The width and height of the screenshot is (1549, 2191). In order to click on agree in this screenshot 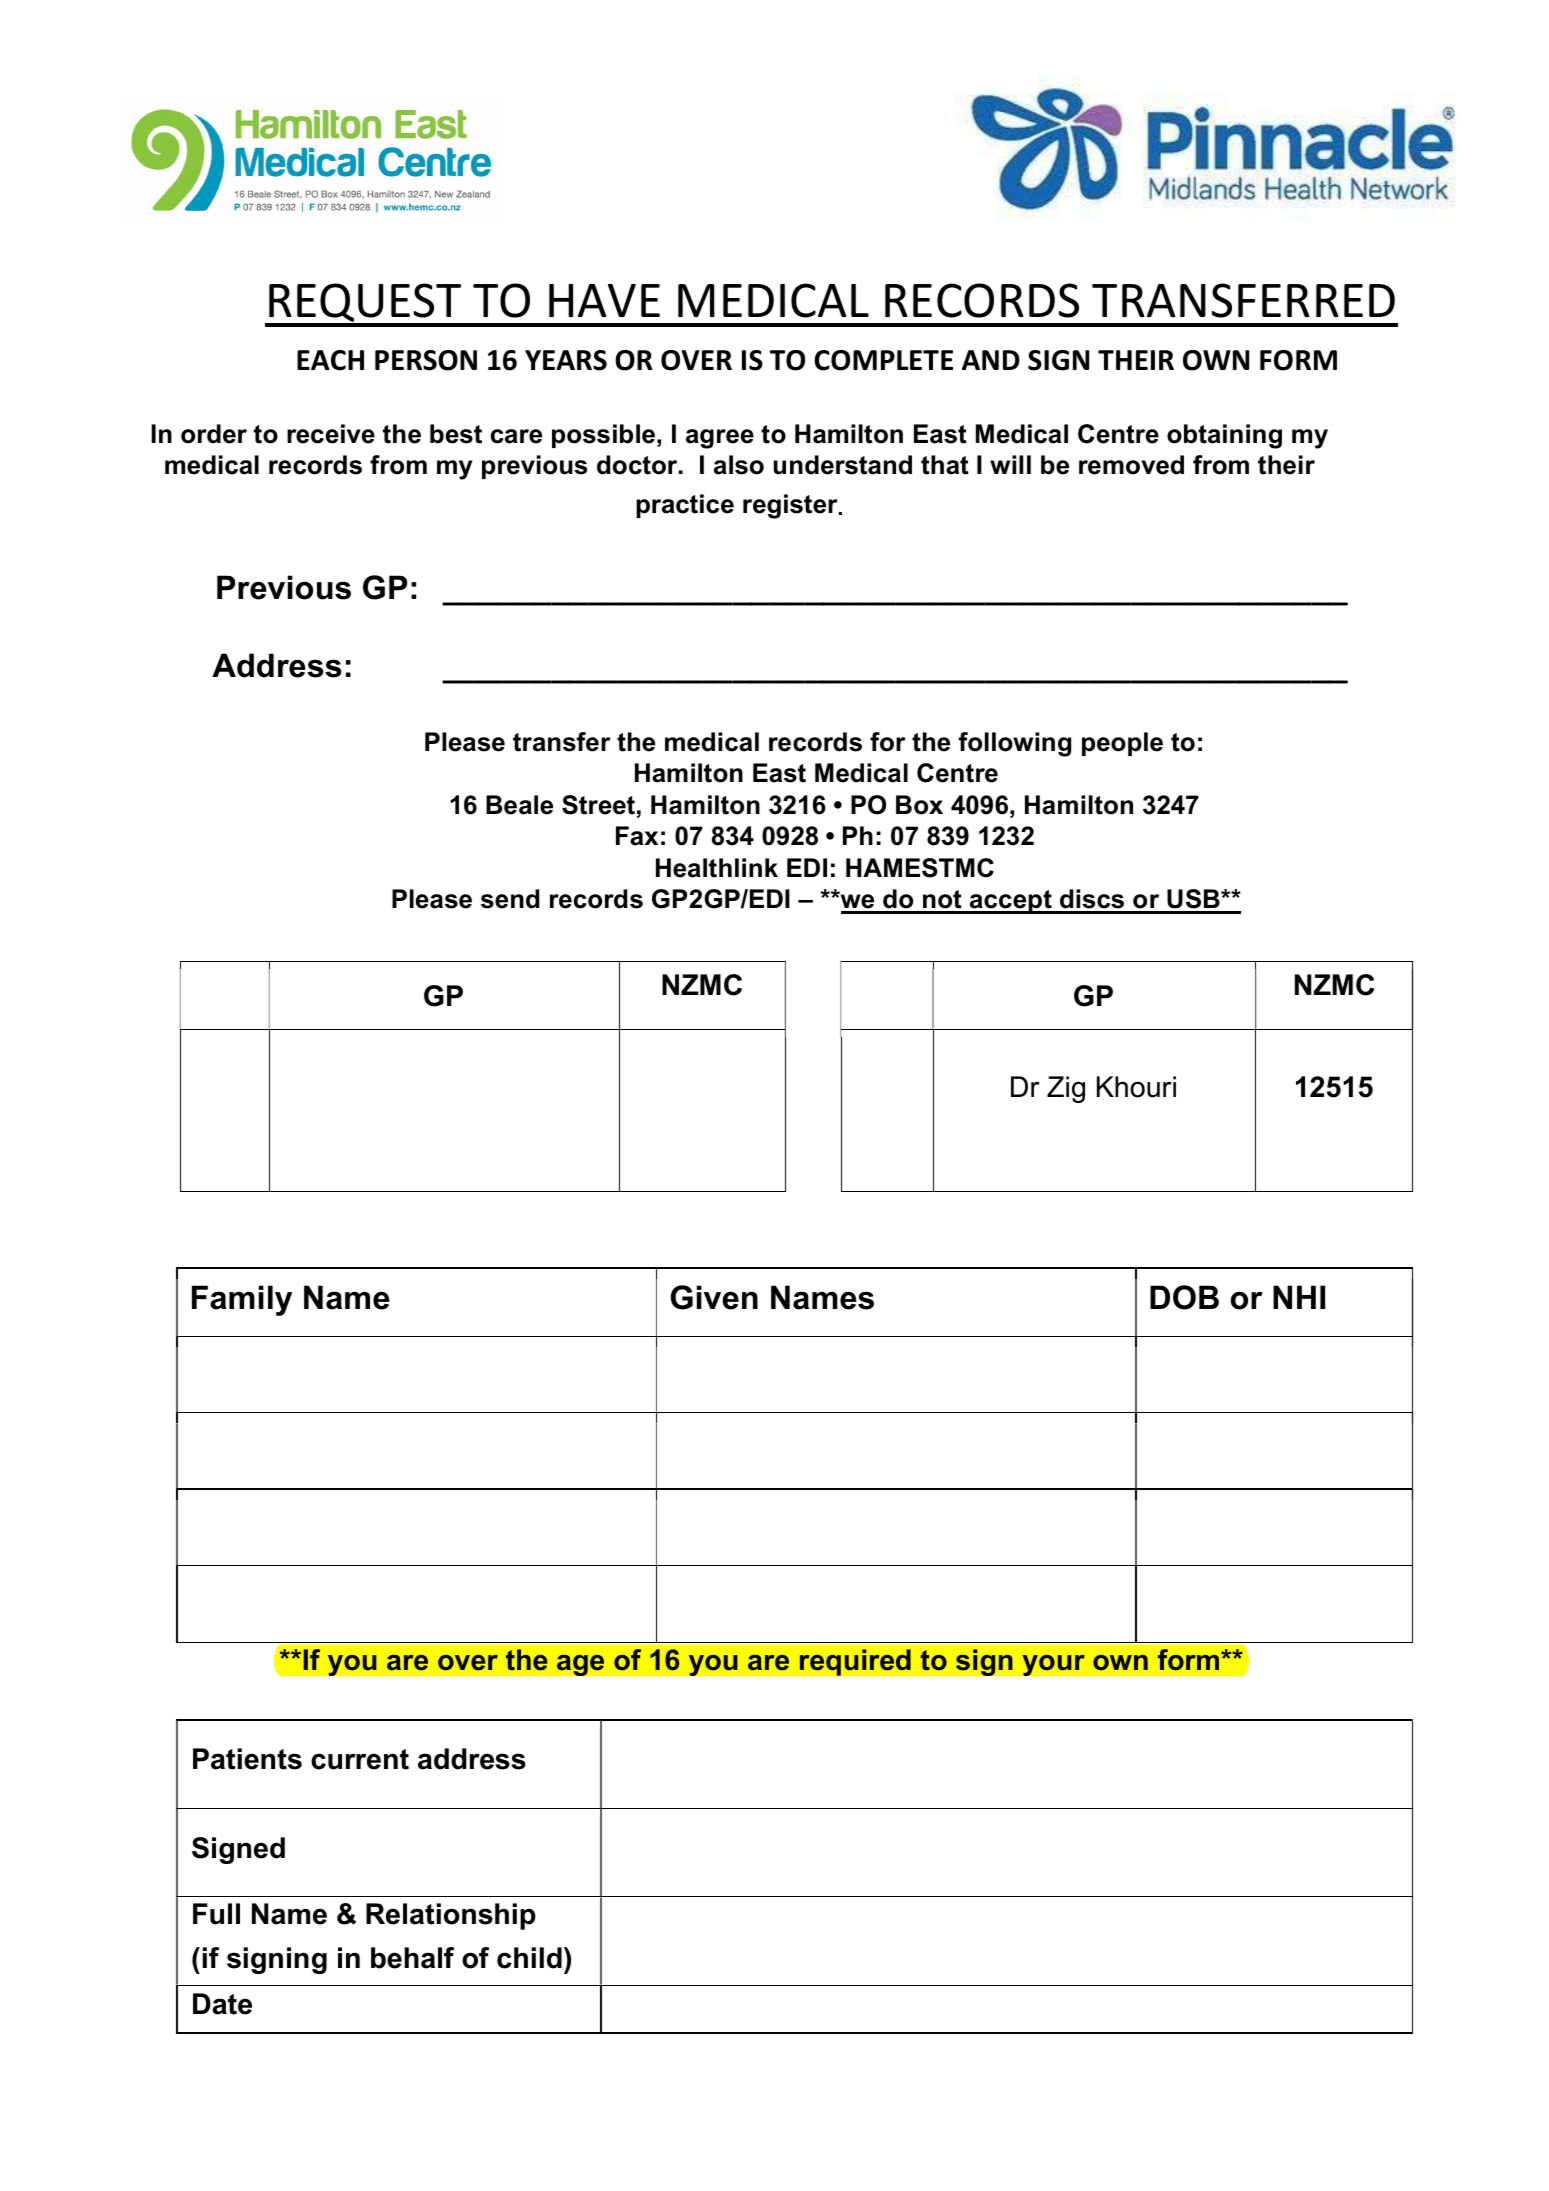, I will do `click(720, 439)`.
